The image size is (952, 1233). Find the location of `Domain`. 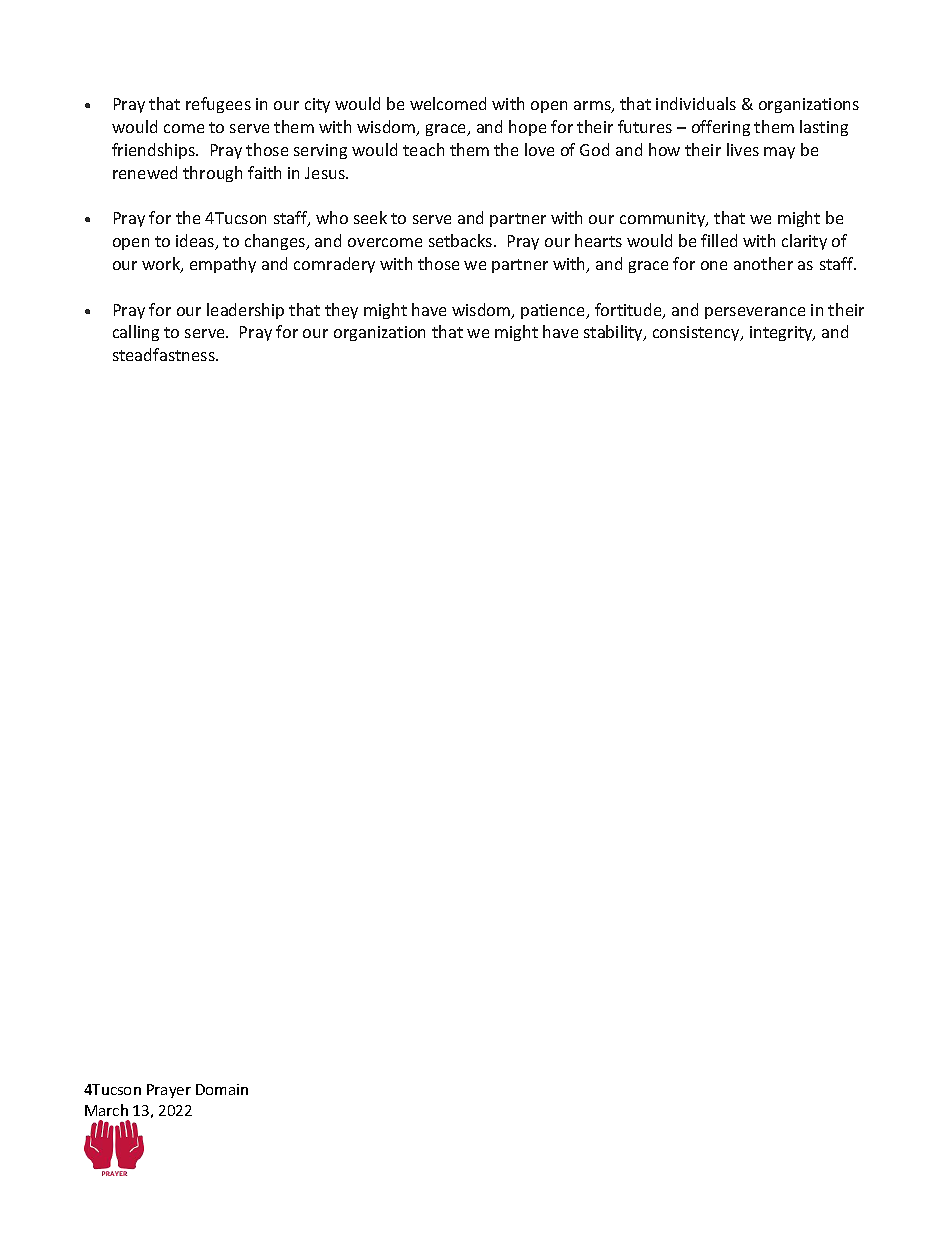

Domain is located at coordinates (222, 1089).
